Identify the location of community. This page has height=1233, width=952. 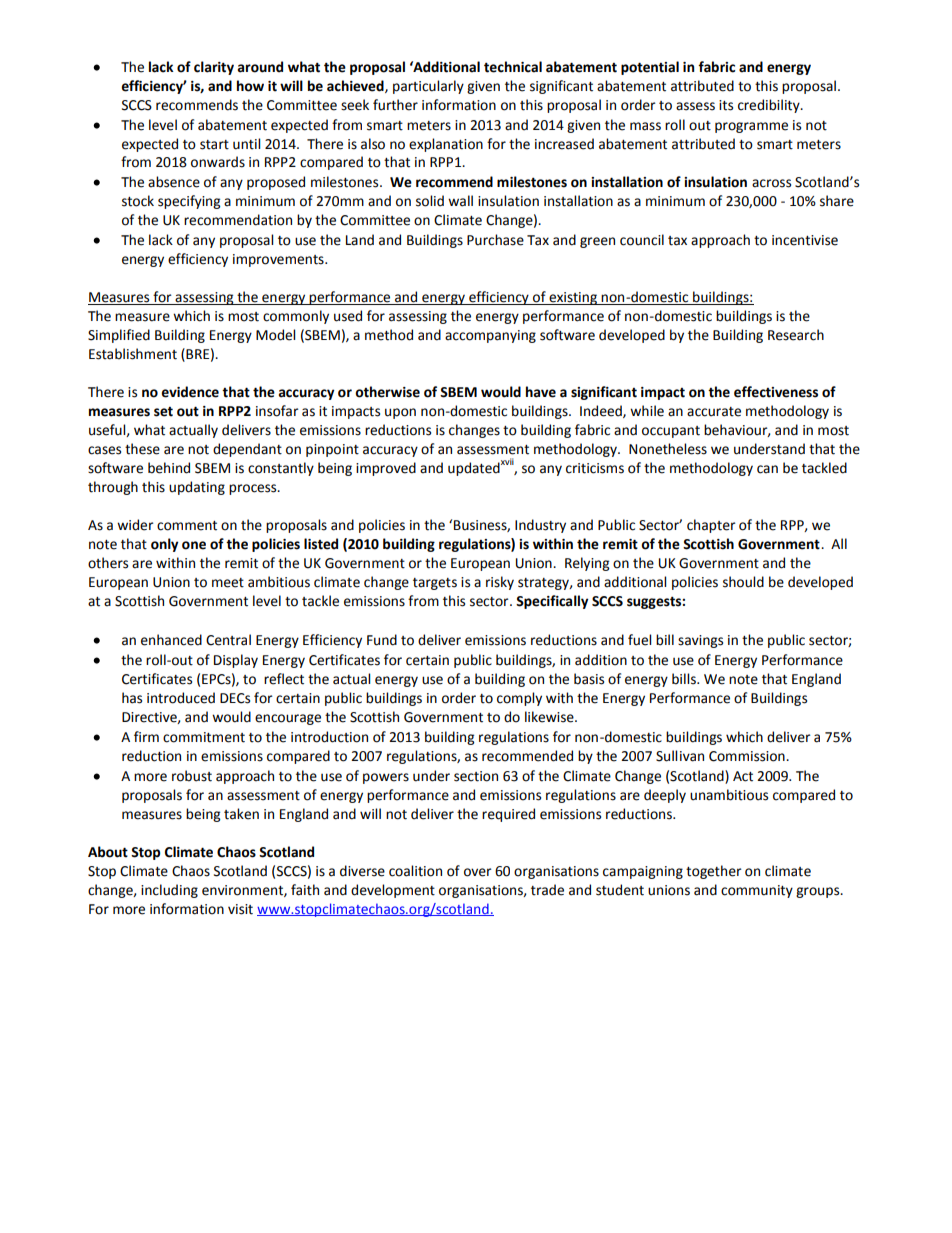
(757, 891).
